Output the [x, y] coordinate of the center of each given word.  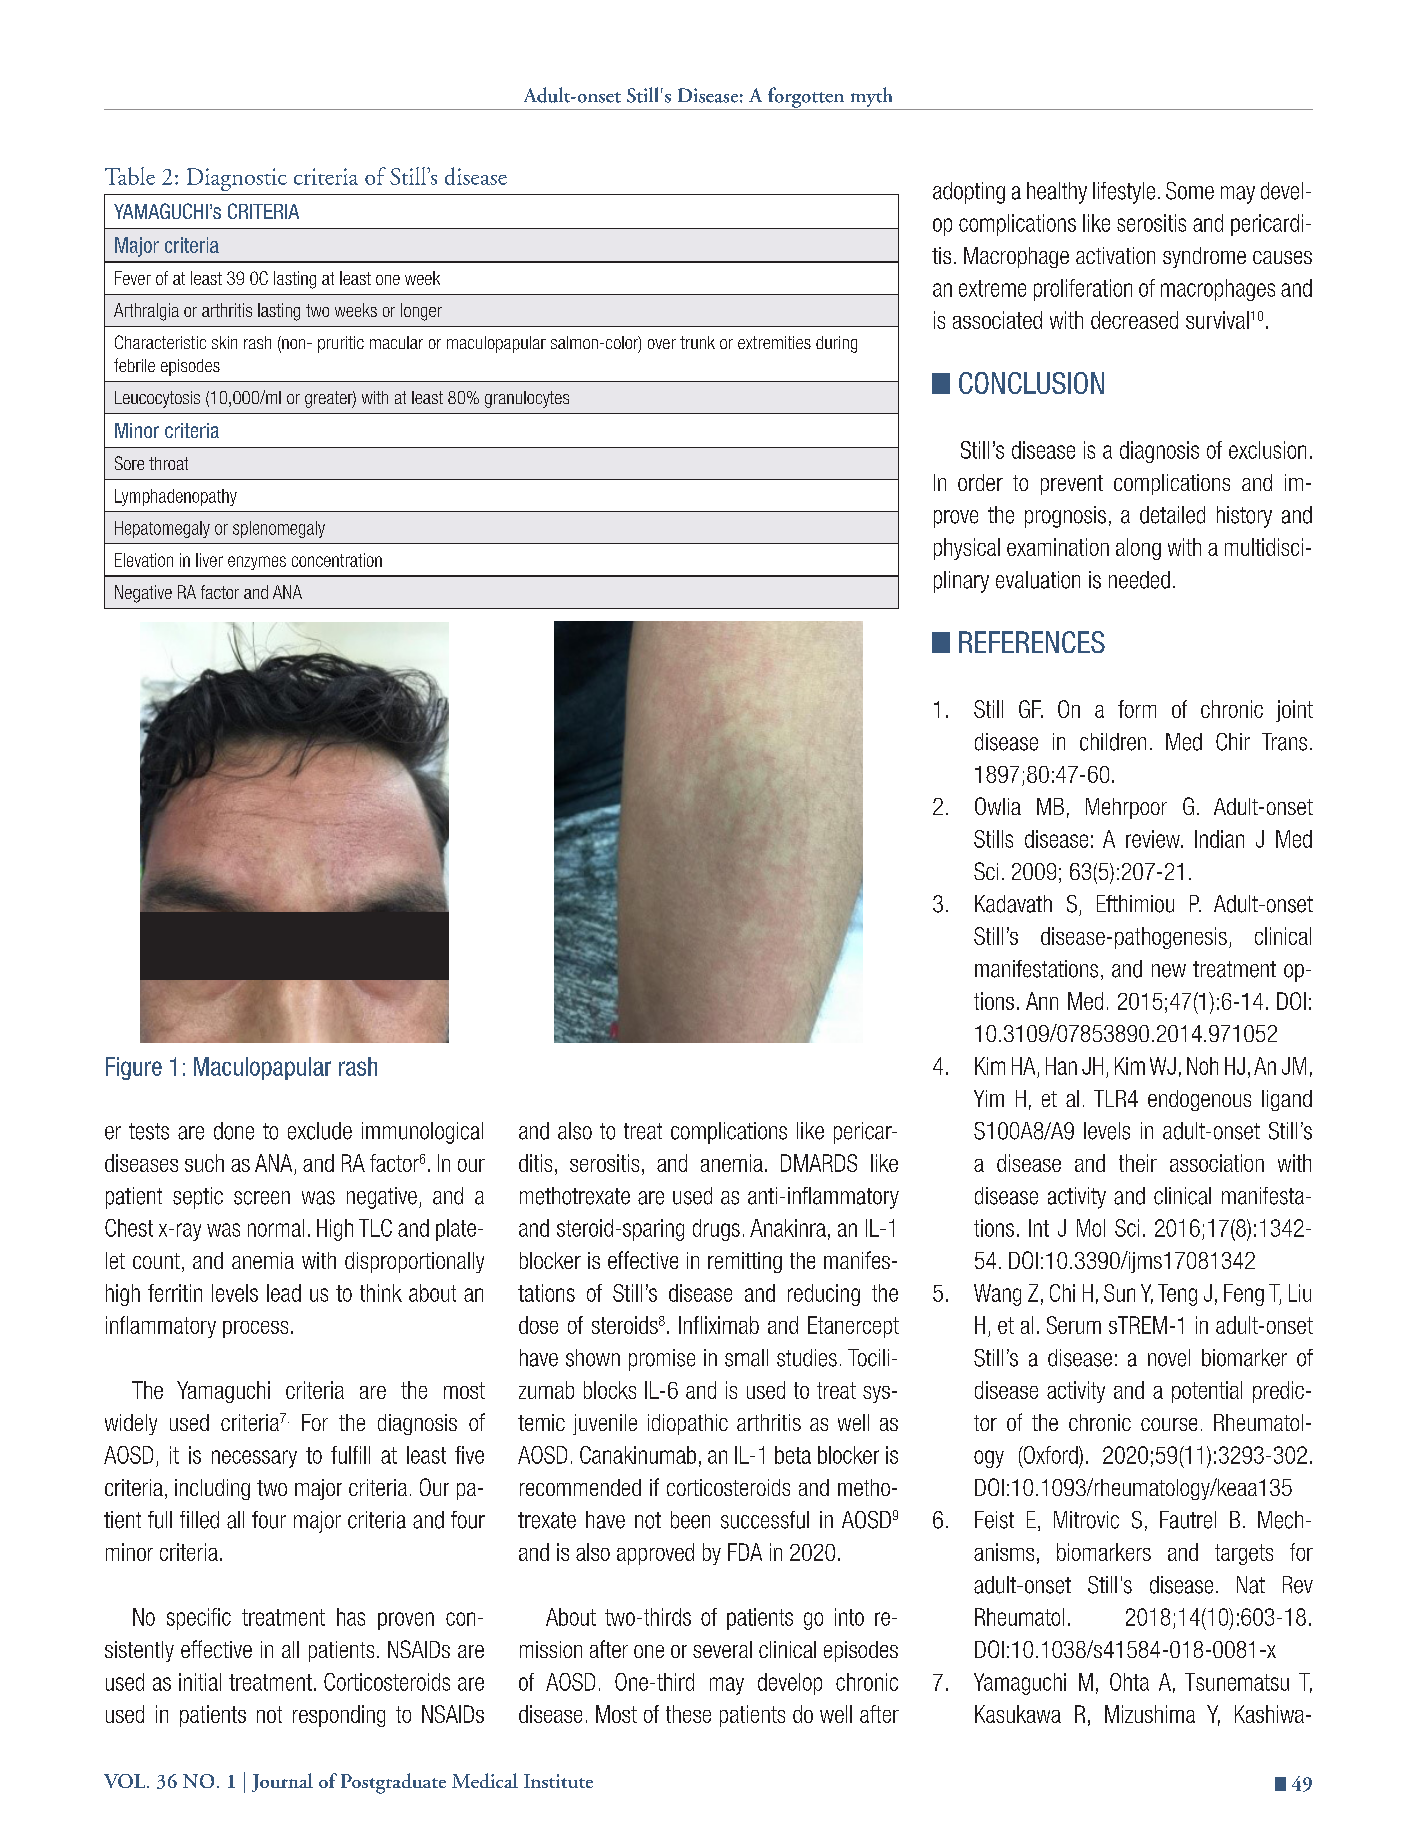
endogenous [1199, 1100]
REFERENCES [1032, 642]
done [234, 1131]
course [1169, 1424]
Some [1190, 191]
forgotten [806, 98]
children [1113, 742]
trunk [697, 342]
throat [168, 463]
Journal [282, 1782]
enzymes [257, 563]
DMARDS [819, 1163]
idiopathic [688, 1424]
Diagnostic [237, 179]
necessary [254, 1459]
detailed [1172, 515]
